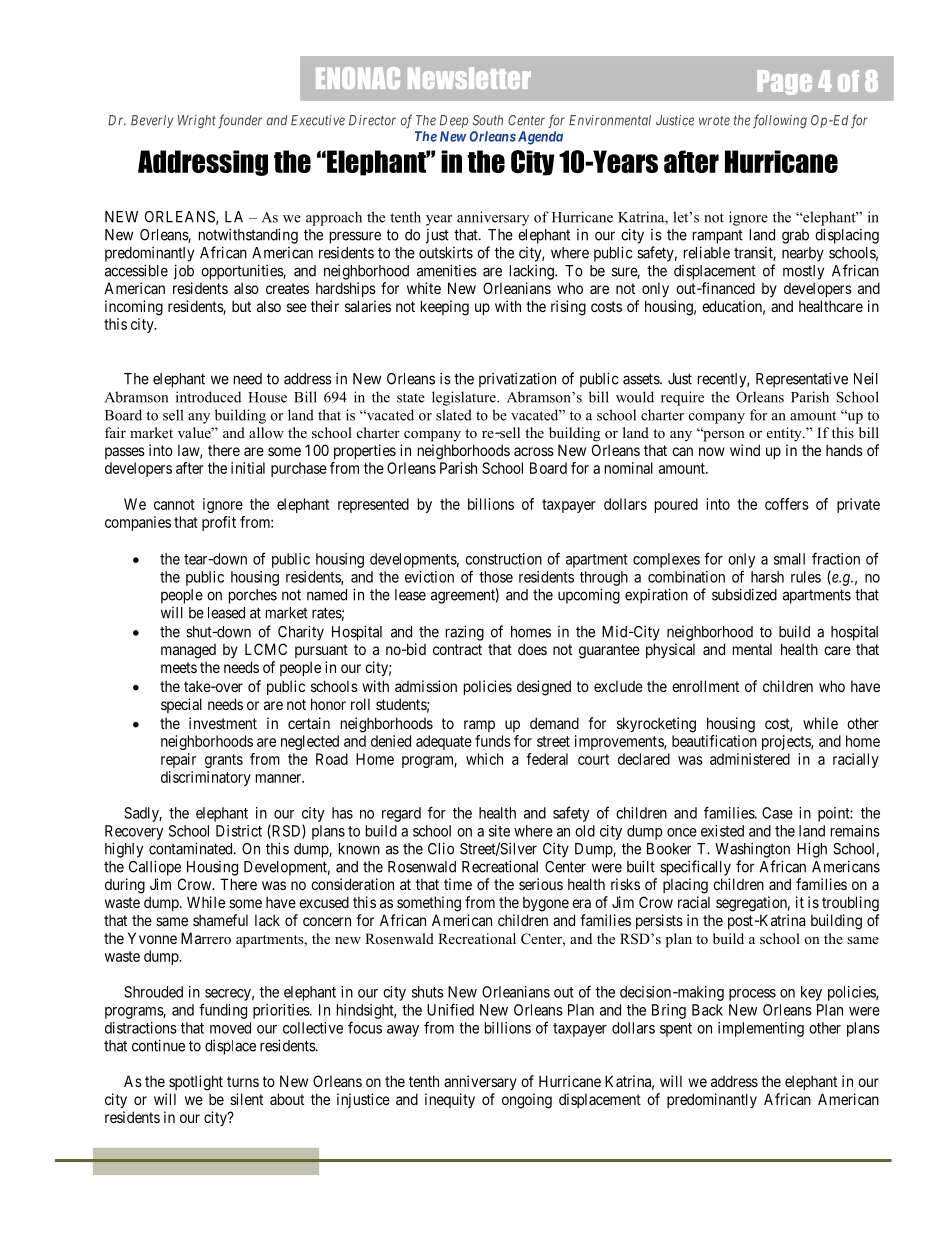 Image resolution: width=952 pixels, height=1233 pixels. What do you see at coordinates (208, 397) in the page?
I see `introduced` at bounding box center [208, 397].
